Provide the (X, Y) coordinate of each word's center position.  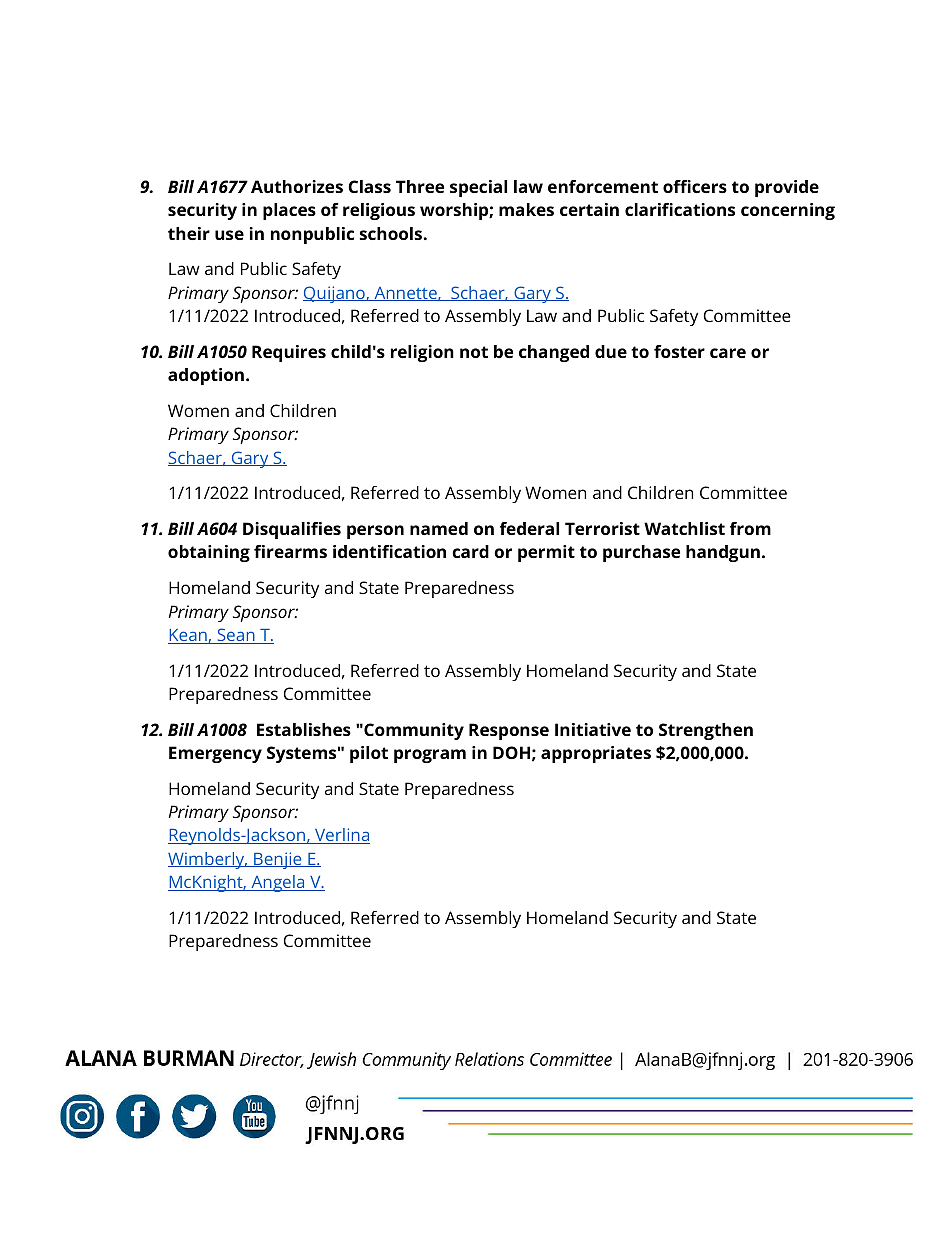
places (289, 211)
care (728, 353)
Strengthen (706, 731)
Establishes (304, 729)
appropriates (596, 754)
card (470, 551)
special (478, 188)
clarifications (680, 209)
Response (509, 731)
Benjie (278, 860)
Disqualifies (292, 530)
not (474, 352)
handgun (723, 553)
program (430, 756)
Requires (289, 353)
